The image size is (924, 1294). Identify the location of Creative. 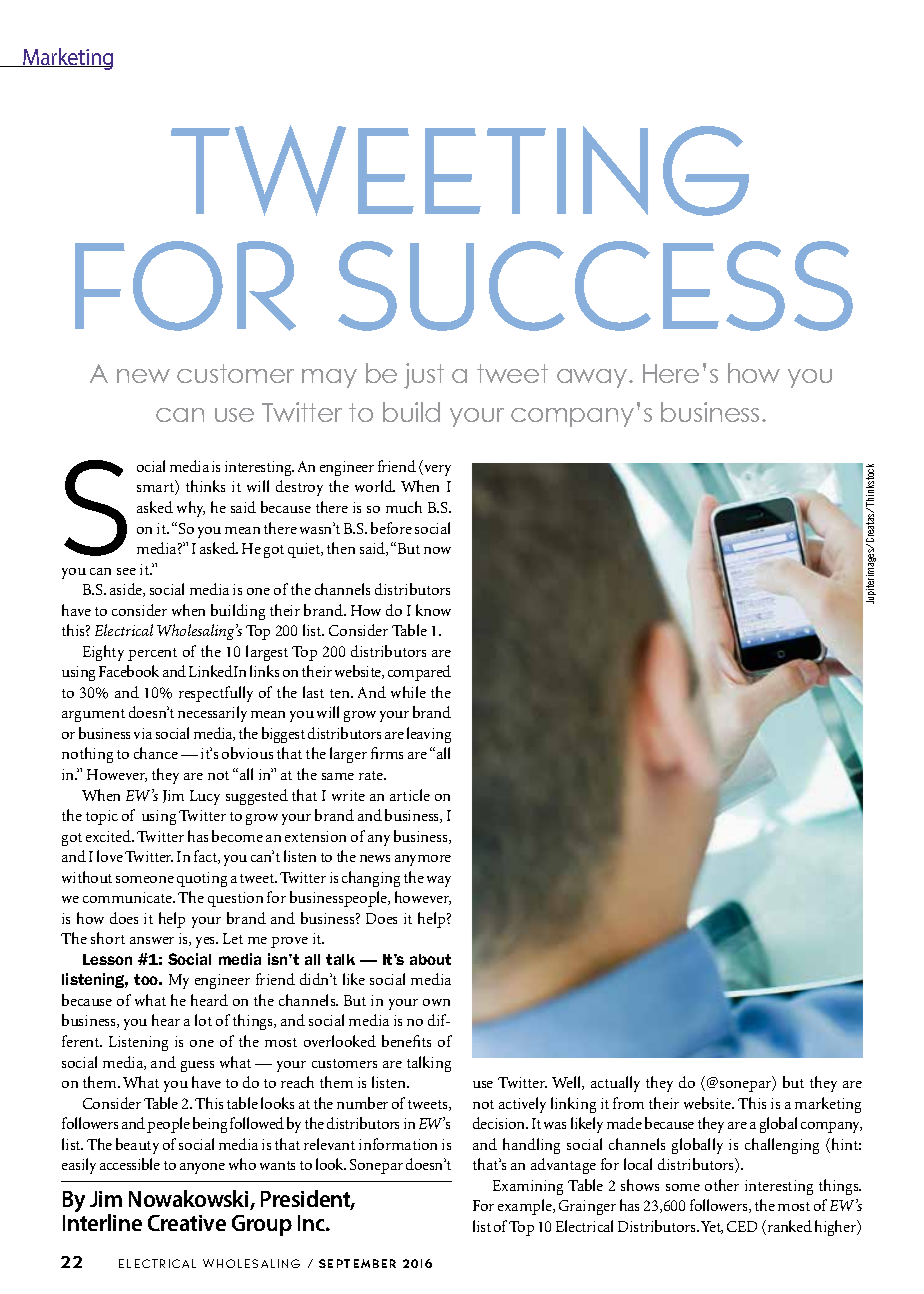
(187, 1223).
